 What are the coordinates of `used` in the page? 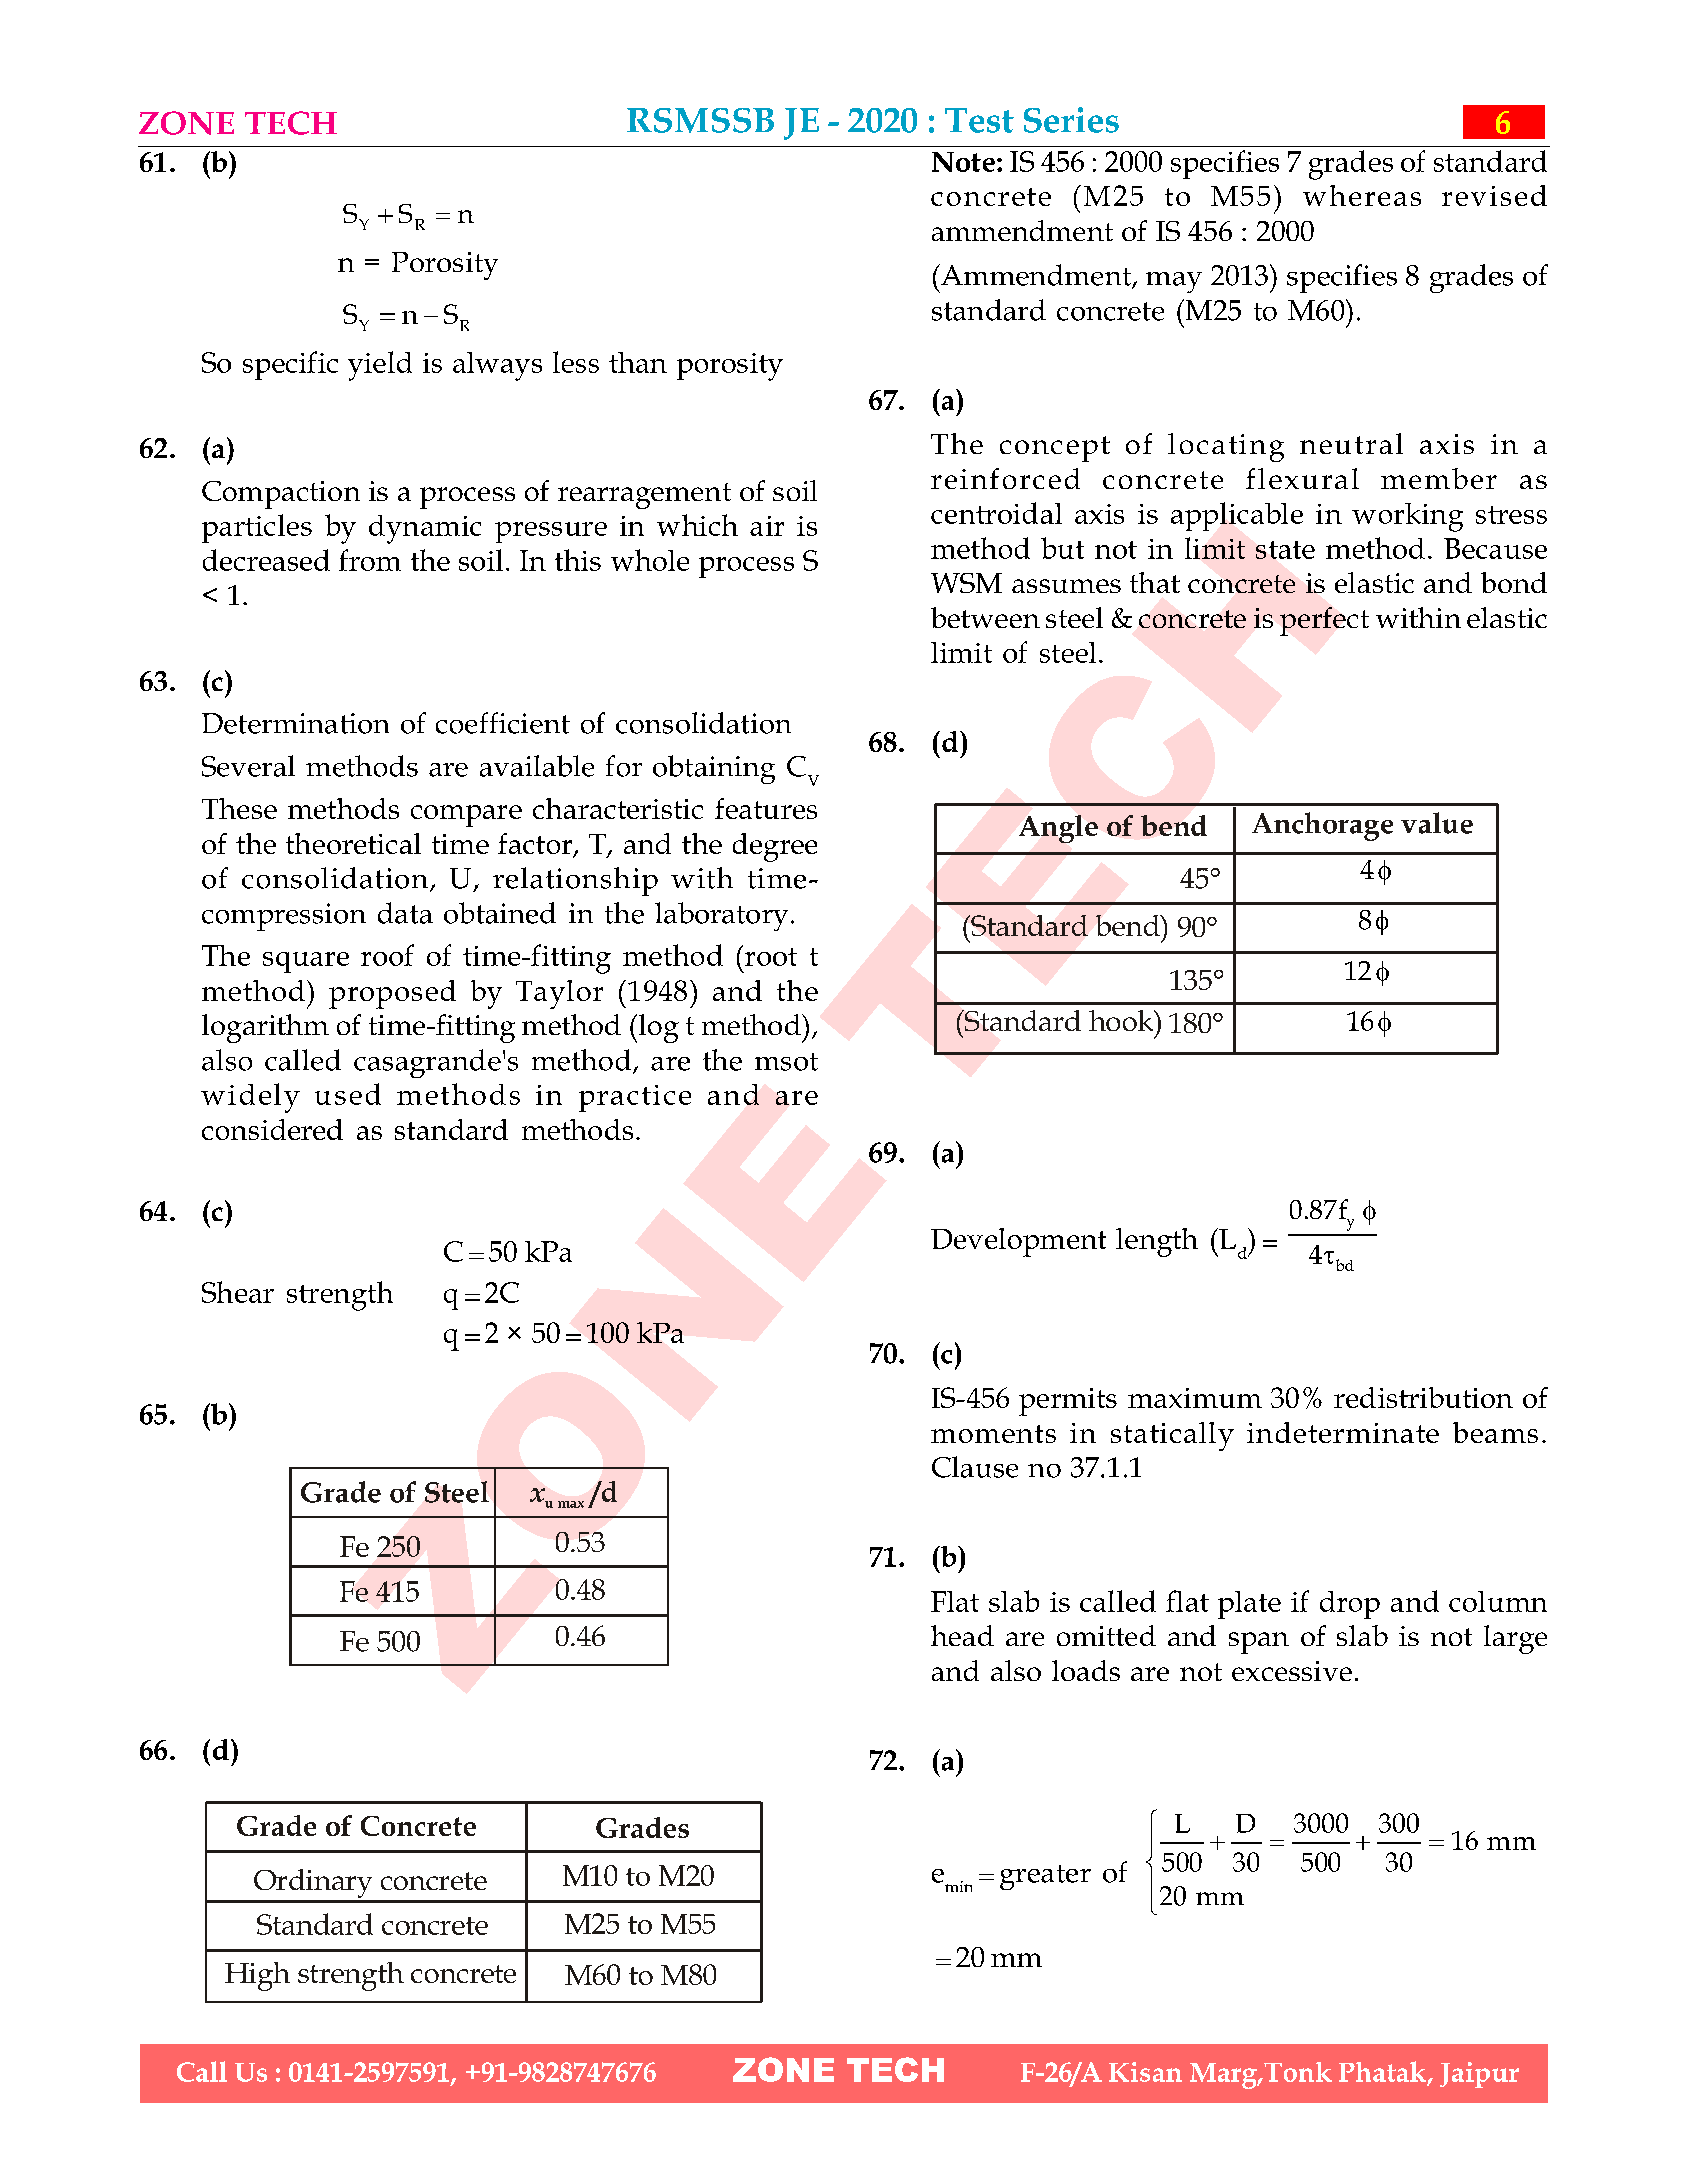 It's located at (348, 1094).
